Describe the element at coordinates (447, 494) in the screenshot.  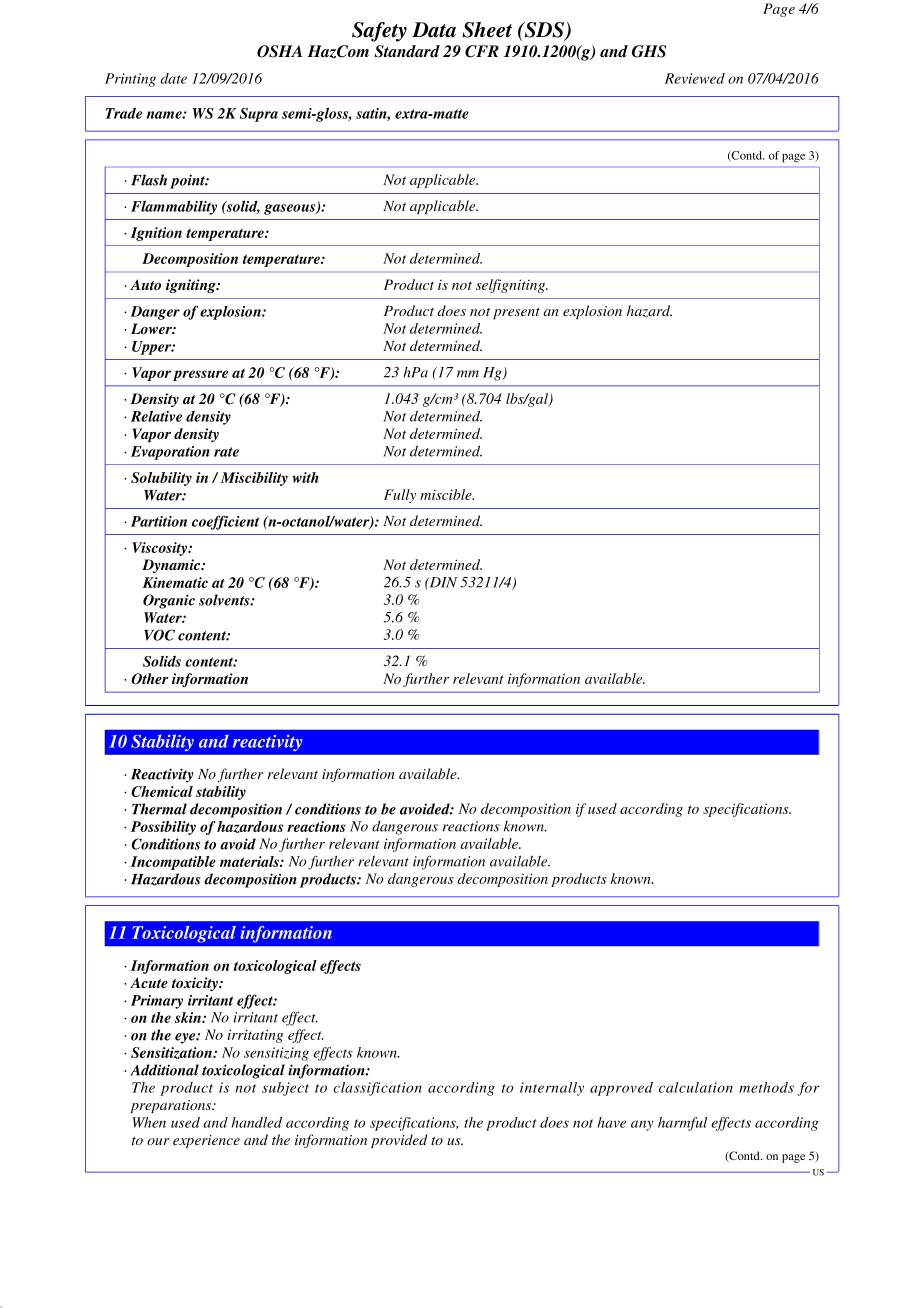
I see `miscible` at that location.
